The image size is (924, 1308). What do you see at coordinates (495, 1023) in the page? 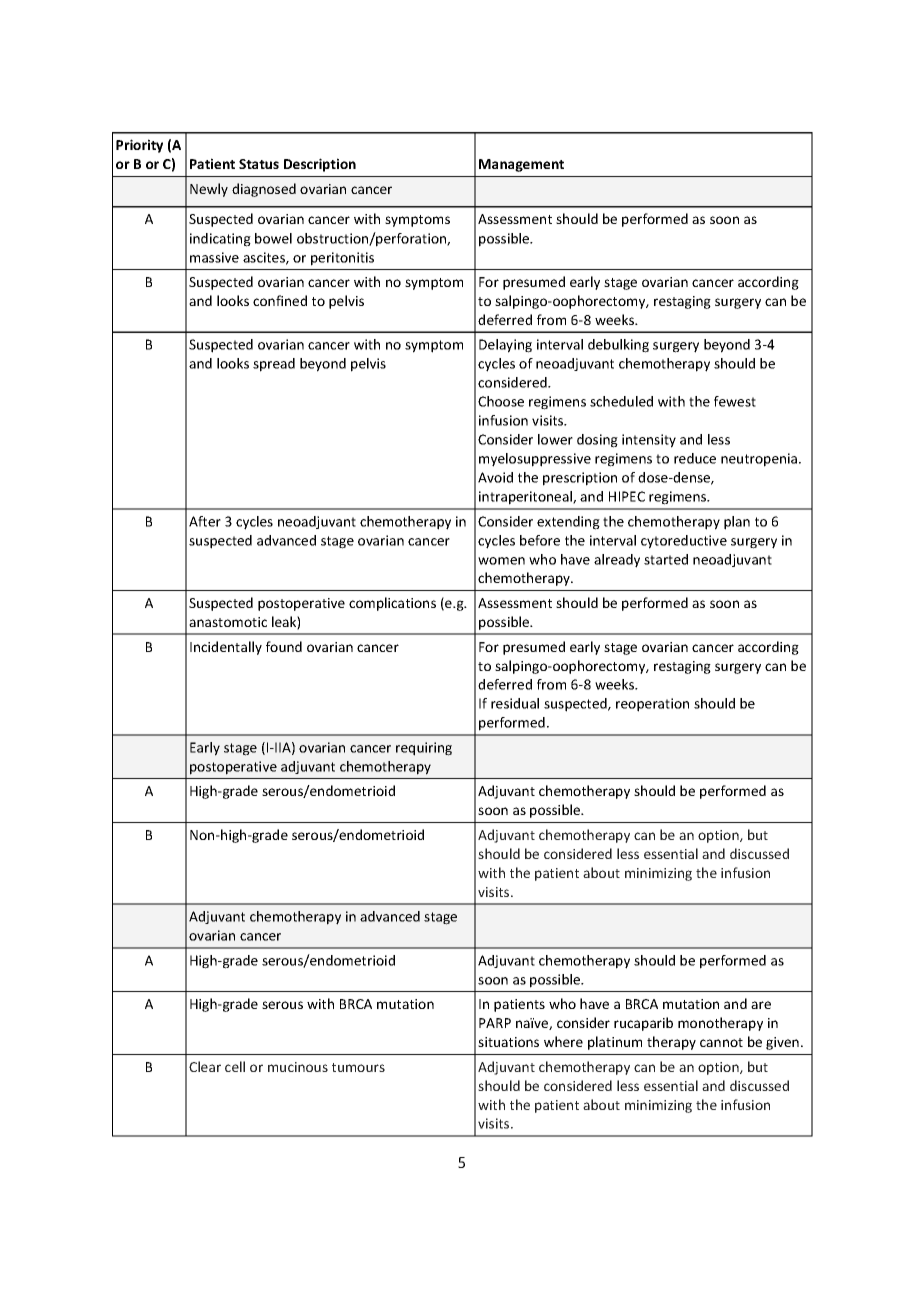
I see `PARP` at bounding box center [495, 1023].
